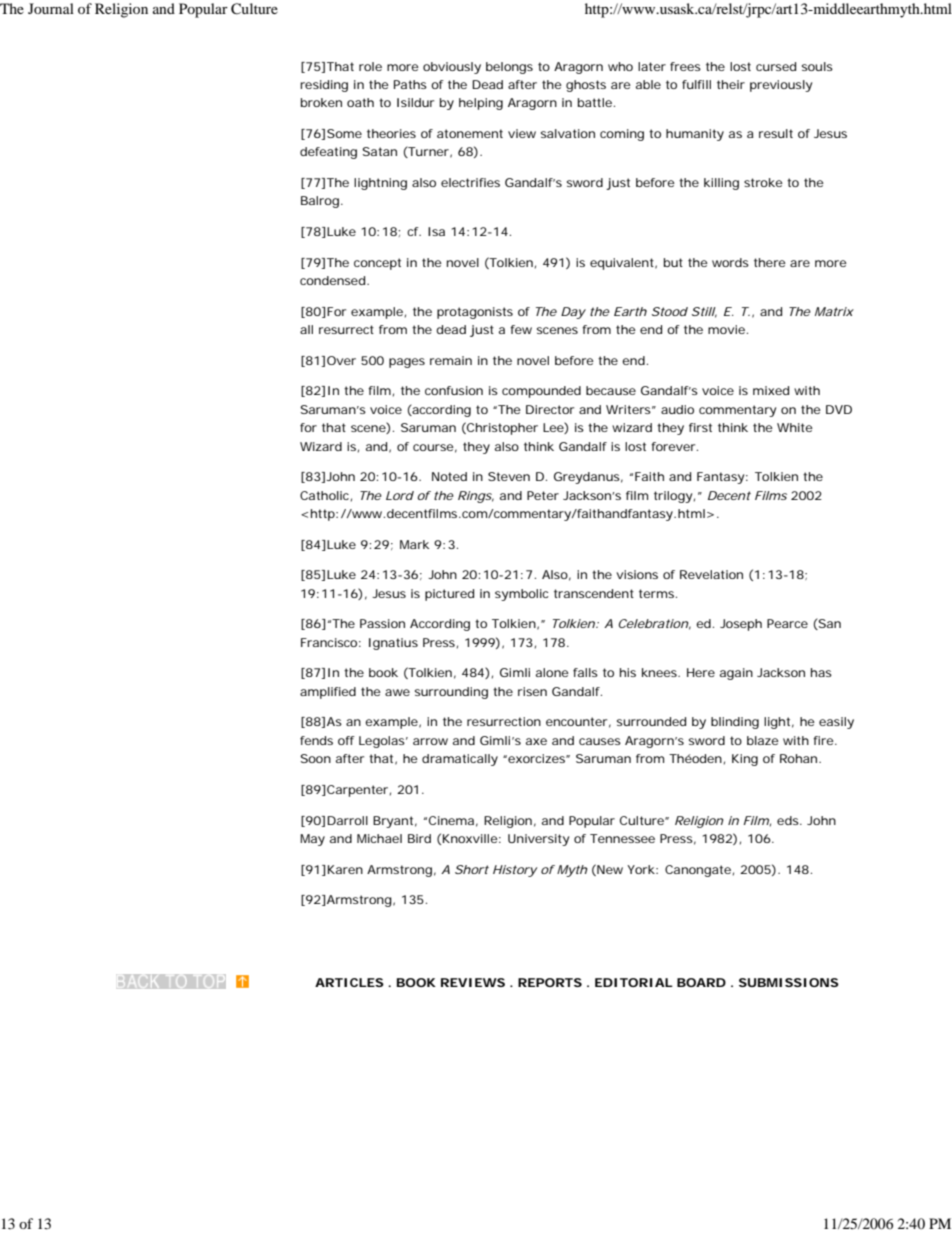 This screenshot has height=1233, width=952. Describe the element at coordinates (332, 280) in the screenshot. I see `condensed` at that location.
